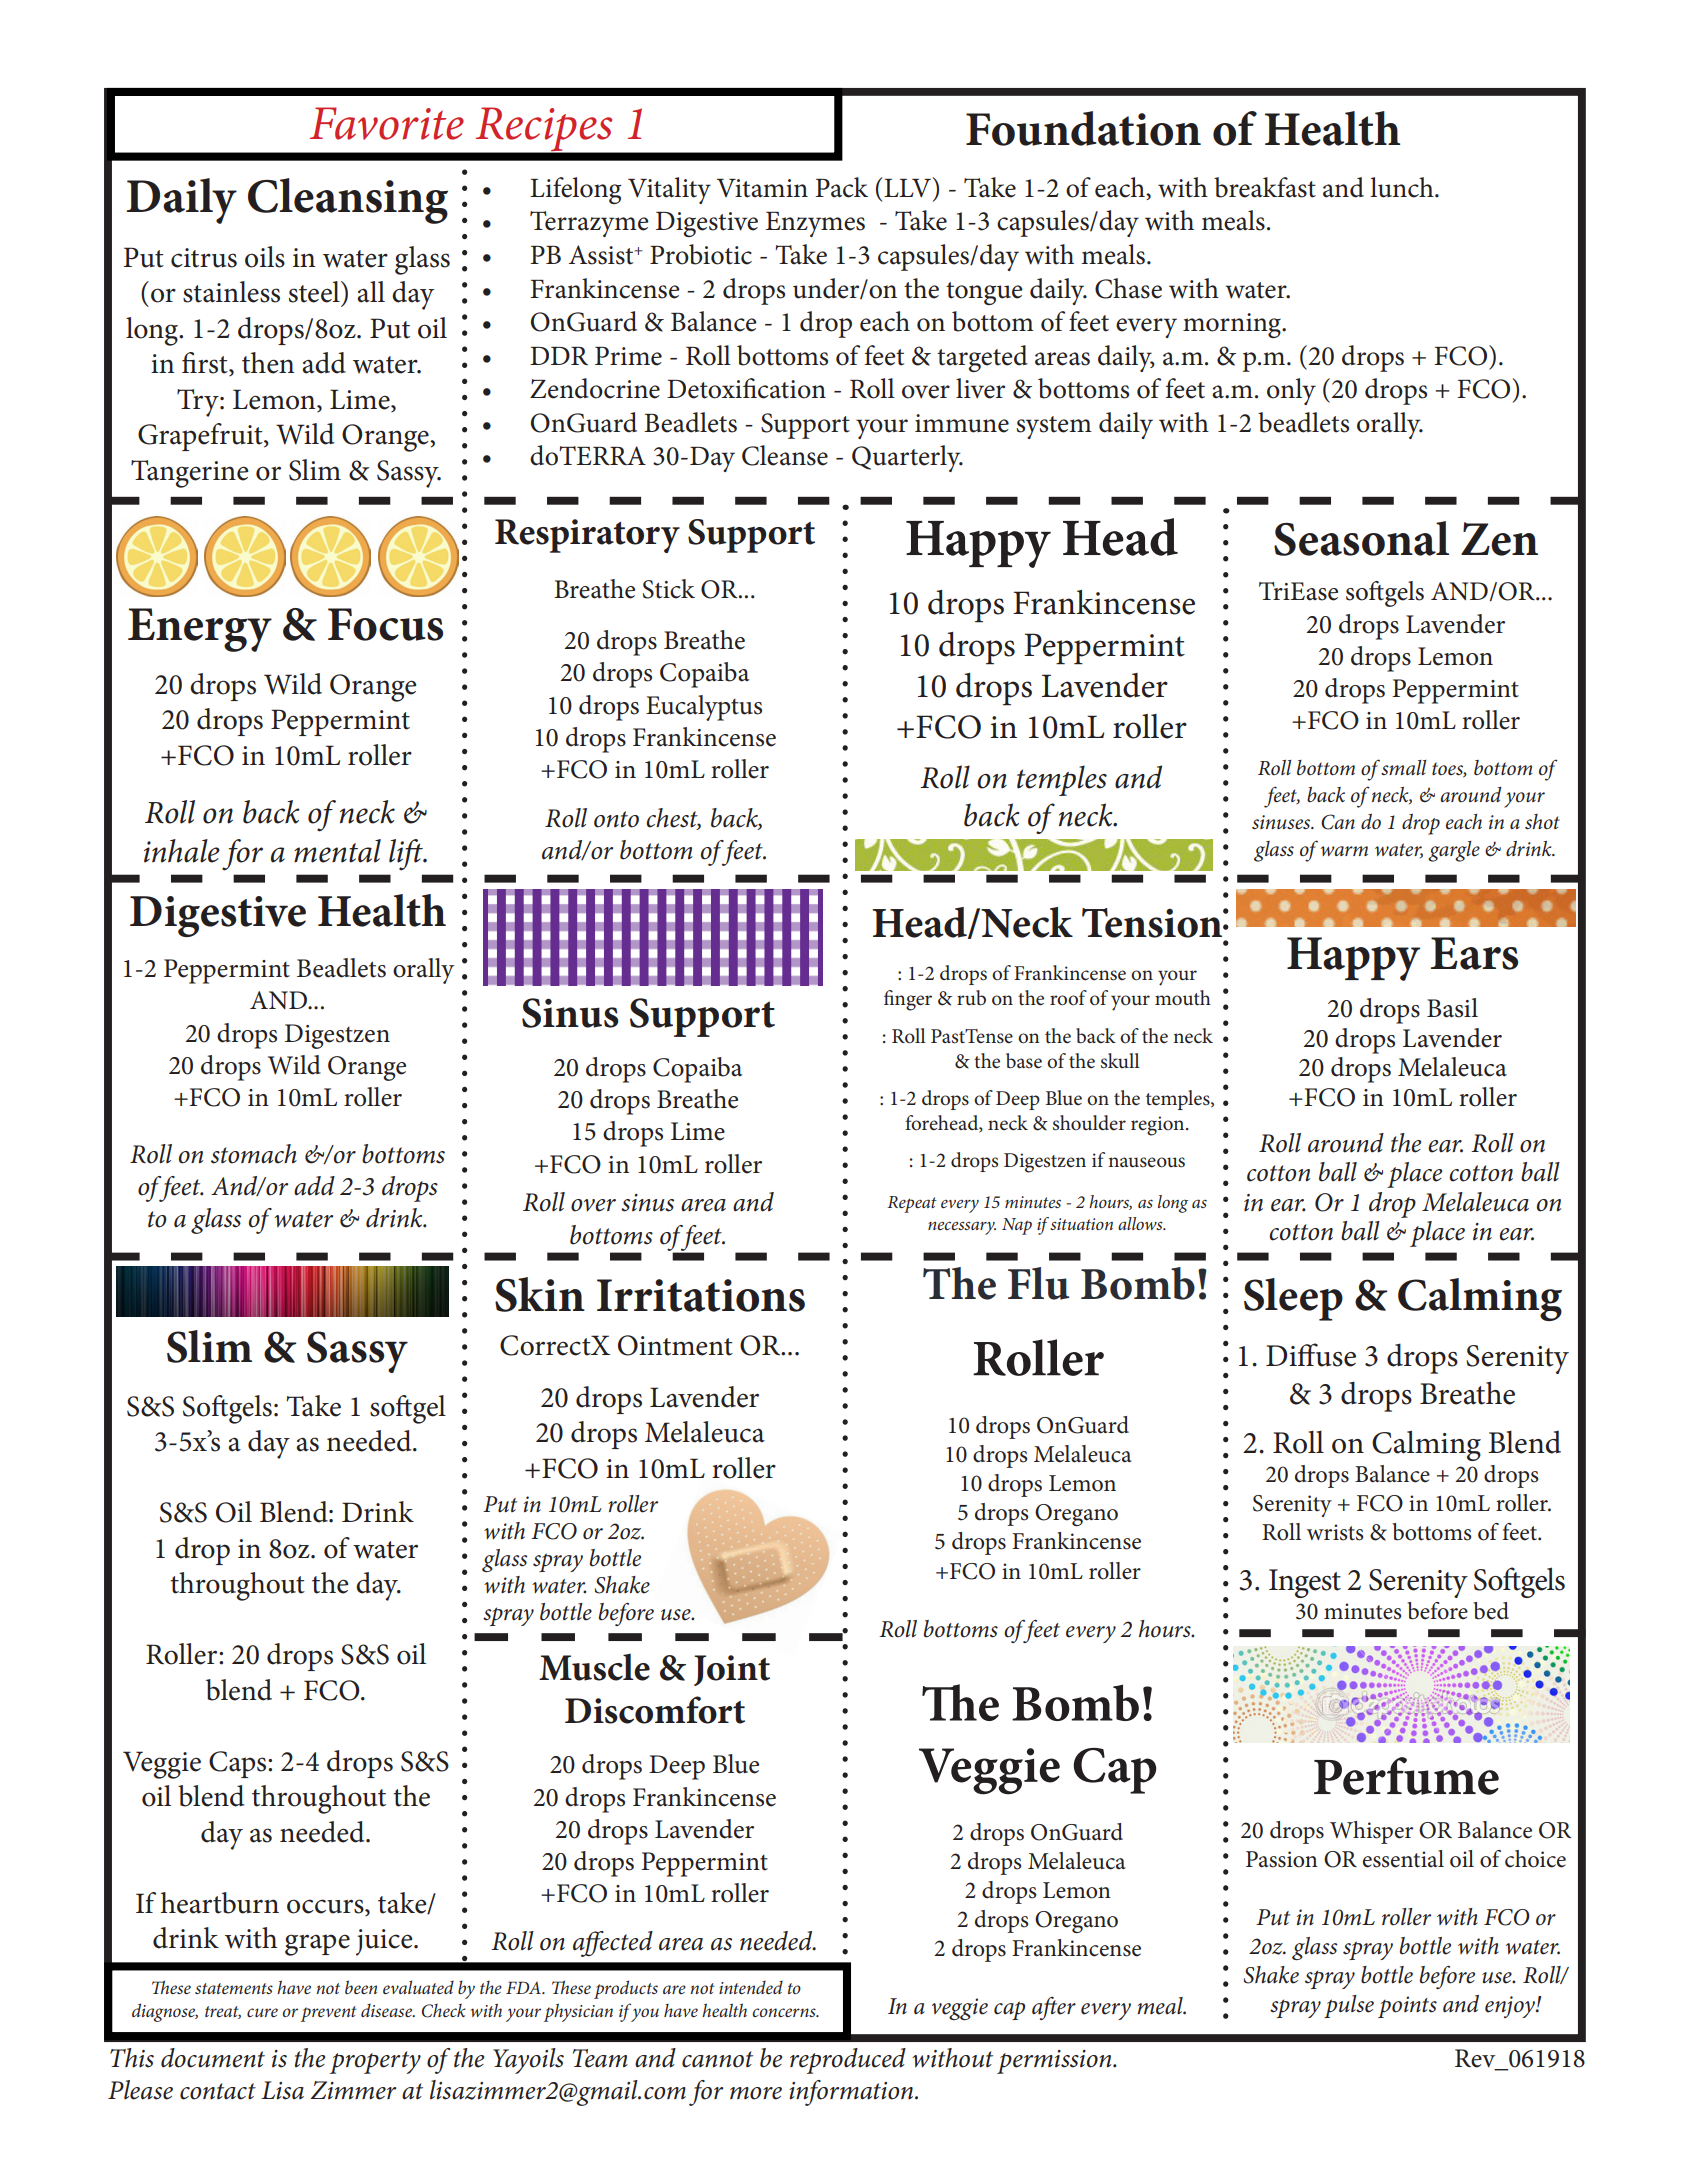 Image resolution: width=1694 pixels, height=2178 pixels. Describe the element at coordinates (1344, 851) in the page. I see `warm` at that location.
